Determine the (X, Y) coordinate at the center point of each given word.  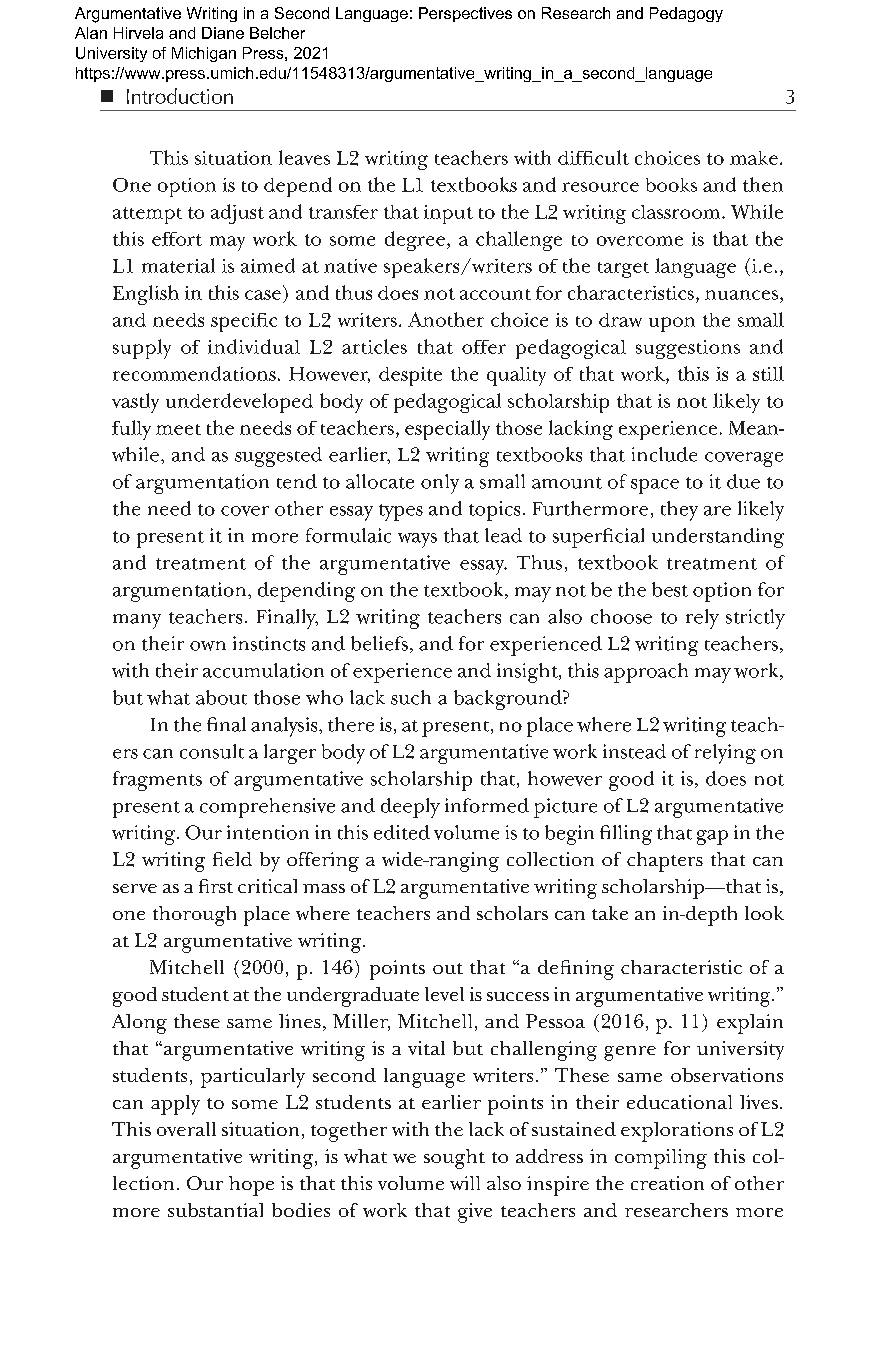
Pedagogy (686, 14)
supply (142, 349)
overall (186, 1129)
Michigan (204, 54)
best (670, 589)
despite (410, 376)
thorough (194, 916)
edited (402, 832)
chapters (665, 862)
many (137, 621)
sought (454, 1159)
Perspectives (465, 14)
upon (672, 324)
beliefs (379, 643)
